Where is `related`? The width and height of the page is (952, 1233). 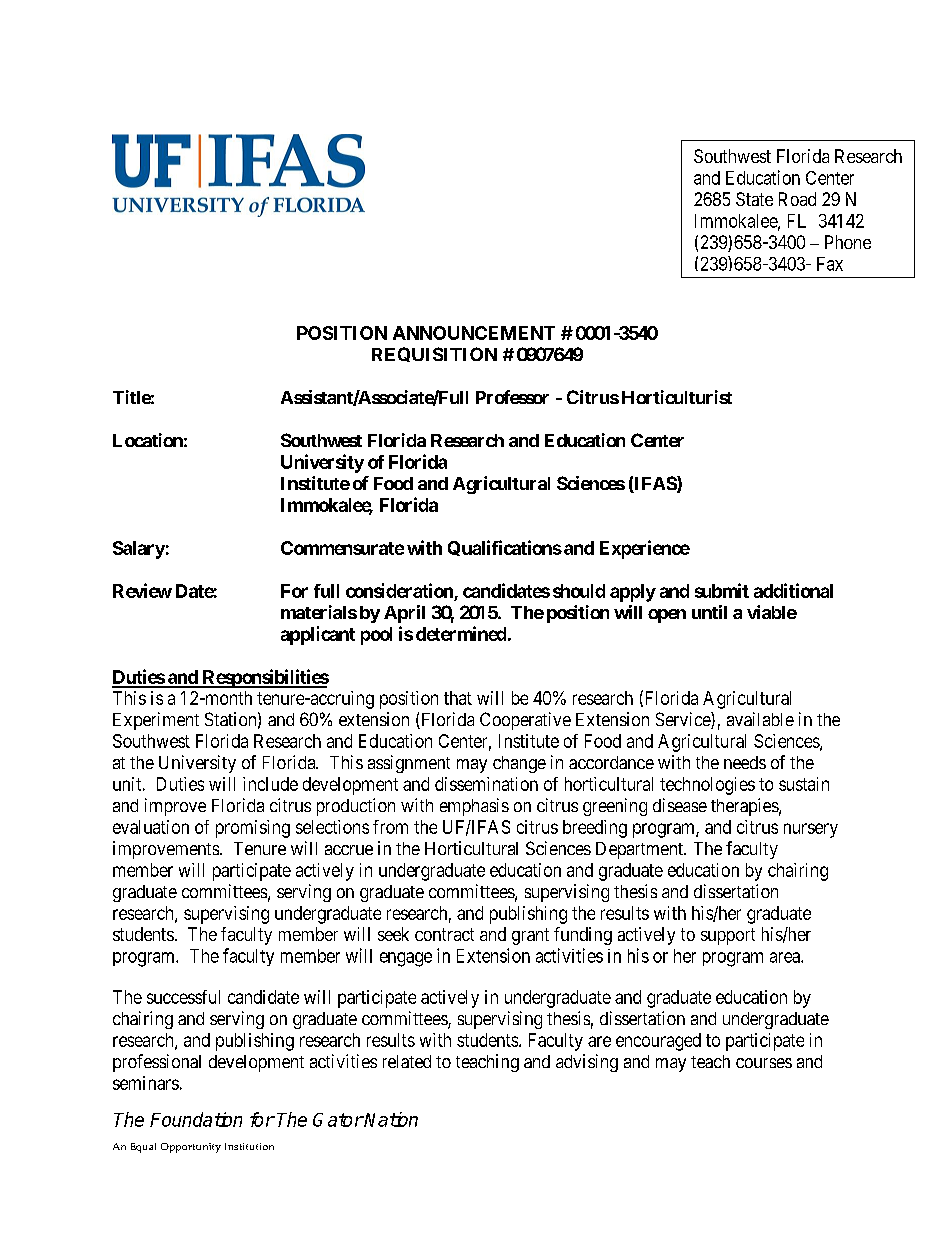
related is located at coordinates (407, 1061).
